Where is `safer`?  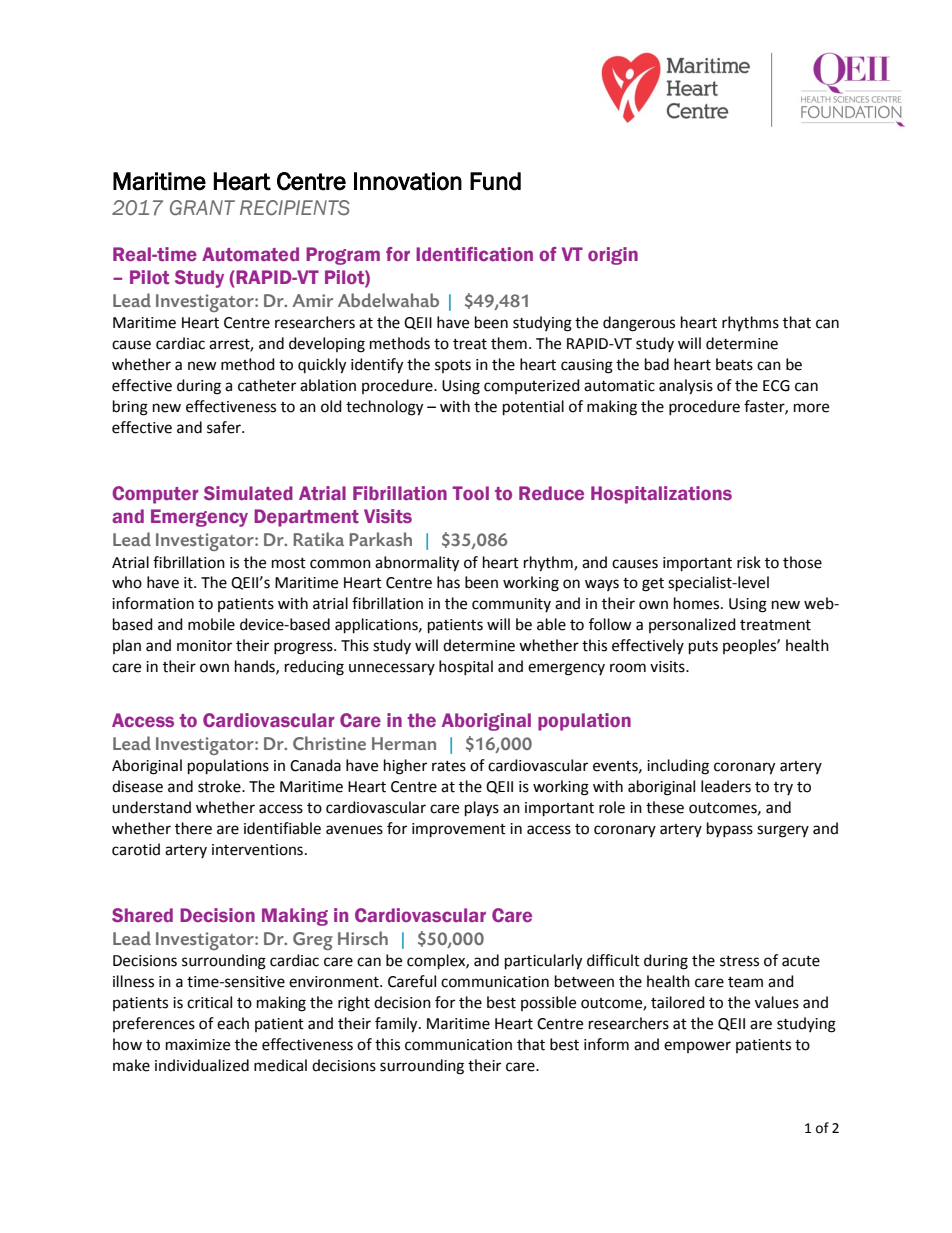
safer is located at coordinates (225, 427).
